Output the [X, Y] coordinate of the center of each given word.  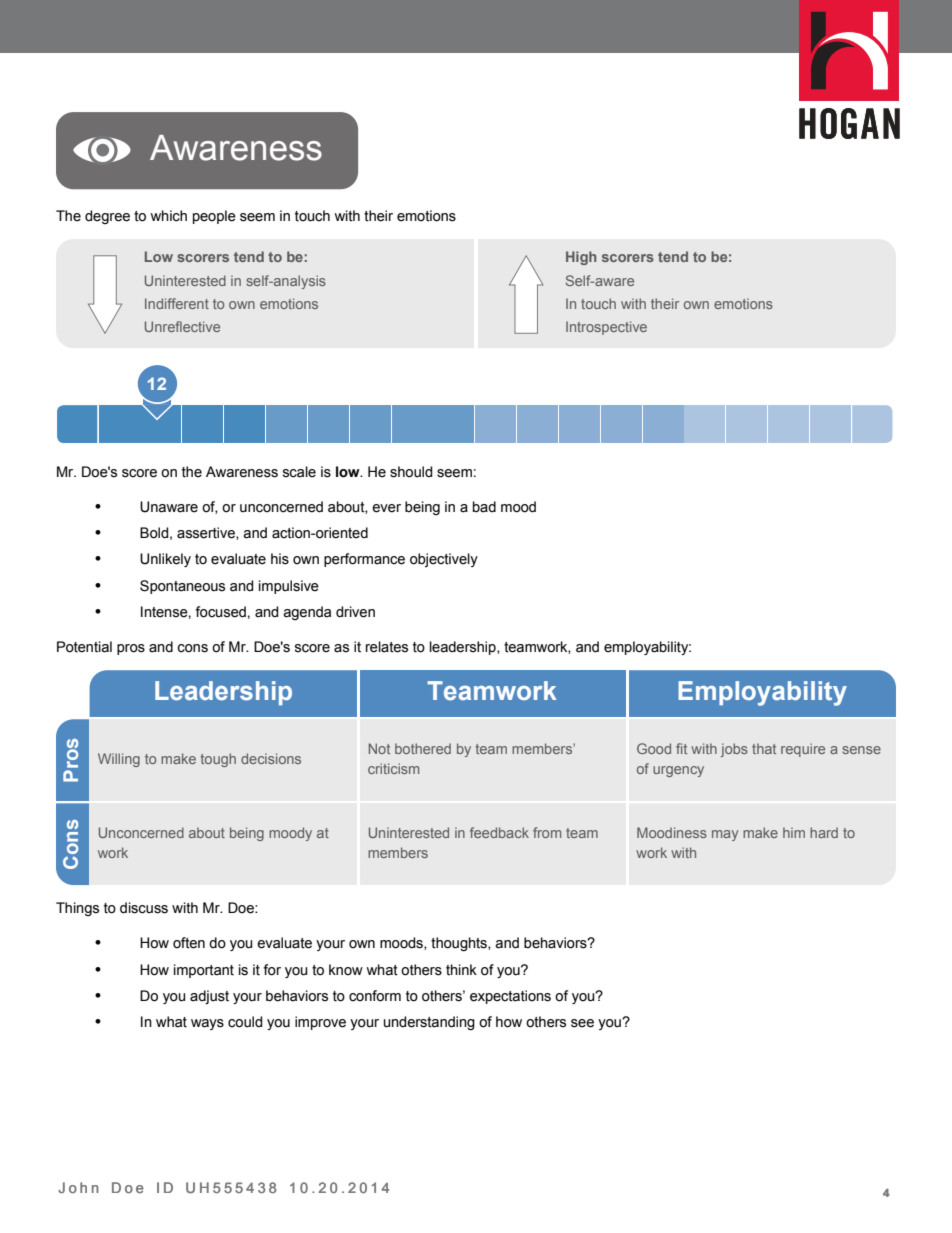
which [168, 216]
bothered [423, 748]
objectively [444, 560]
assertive [207, 533]
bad [484, 507]
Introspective [606, 328]
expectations [510, 997]
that [764, 748]
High [581, 258]
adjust [209, 997]
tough [218, 760]
